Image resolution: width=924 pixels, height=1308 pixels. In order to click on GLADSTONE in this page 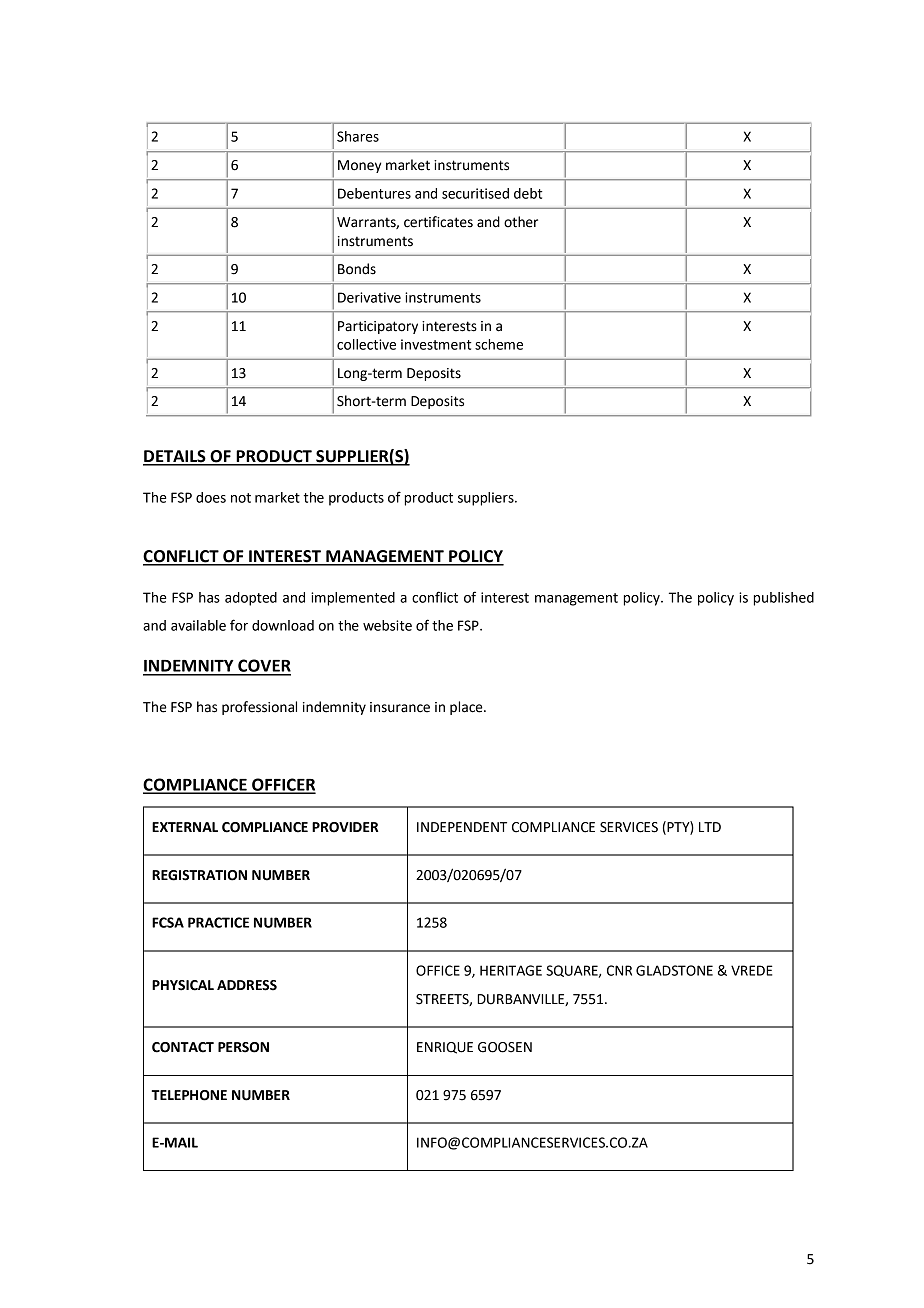, I will do `click(674, 970)`.
